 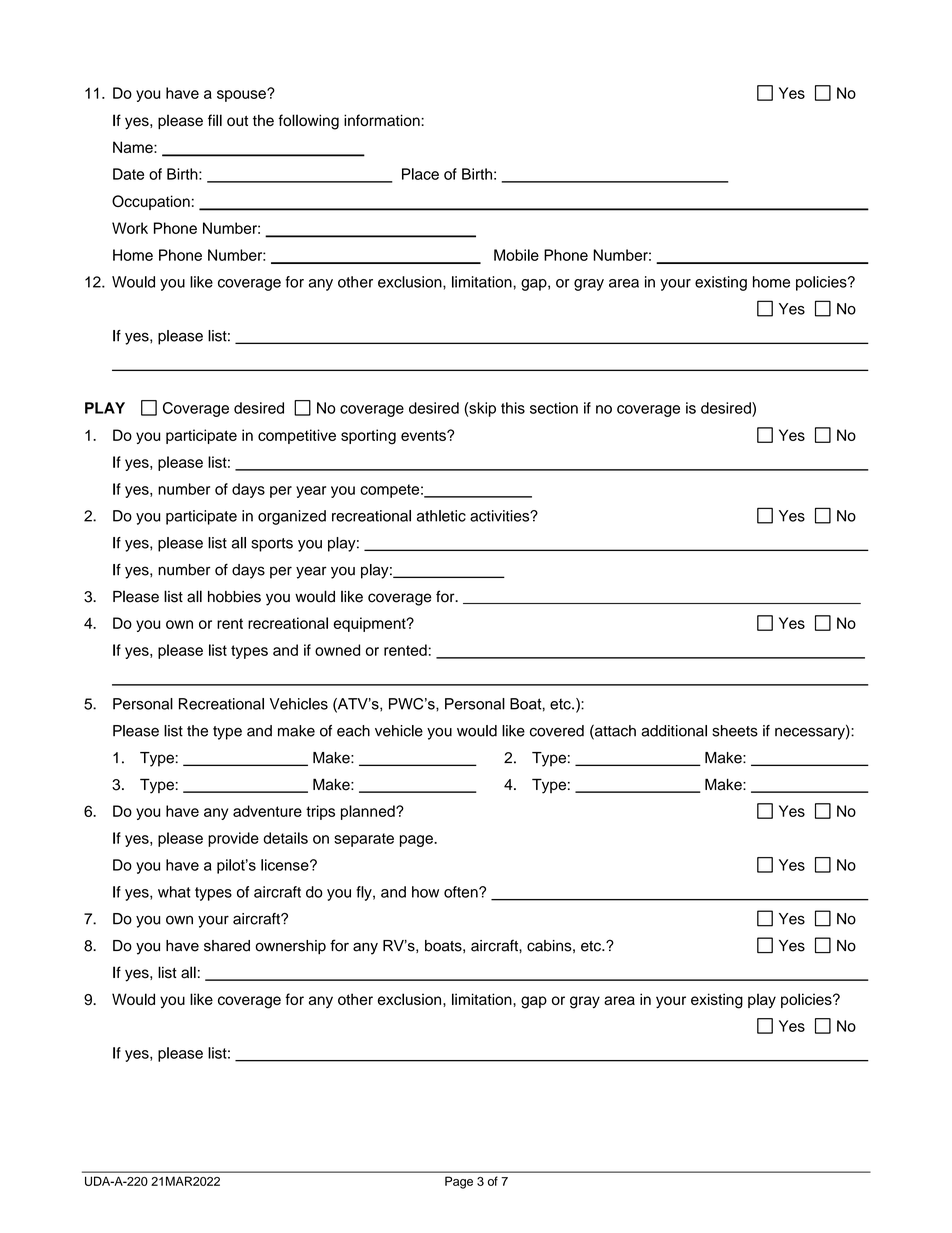 What do you see at coordinates (424, 435) in the page?
I see `events` at bounding box center [424, 435].
